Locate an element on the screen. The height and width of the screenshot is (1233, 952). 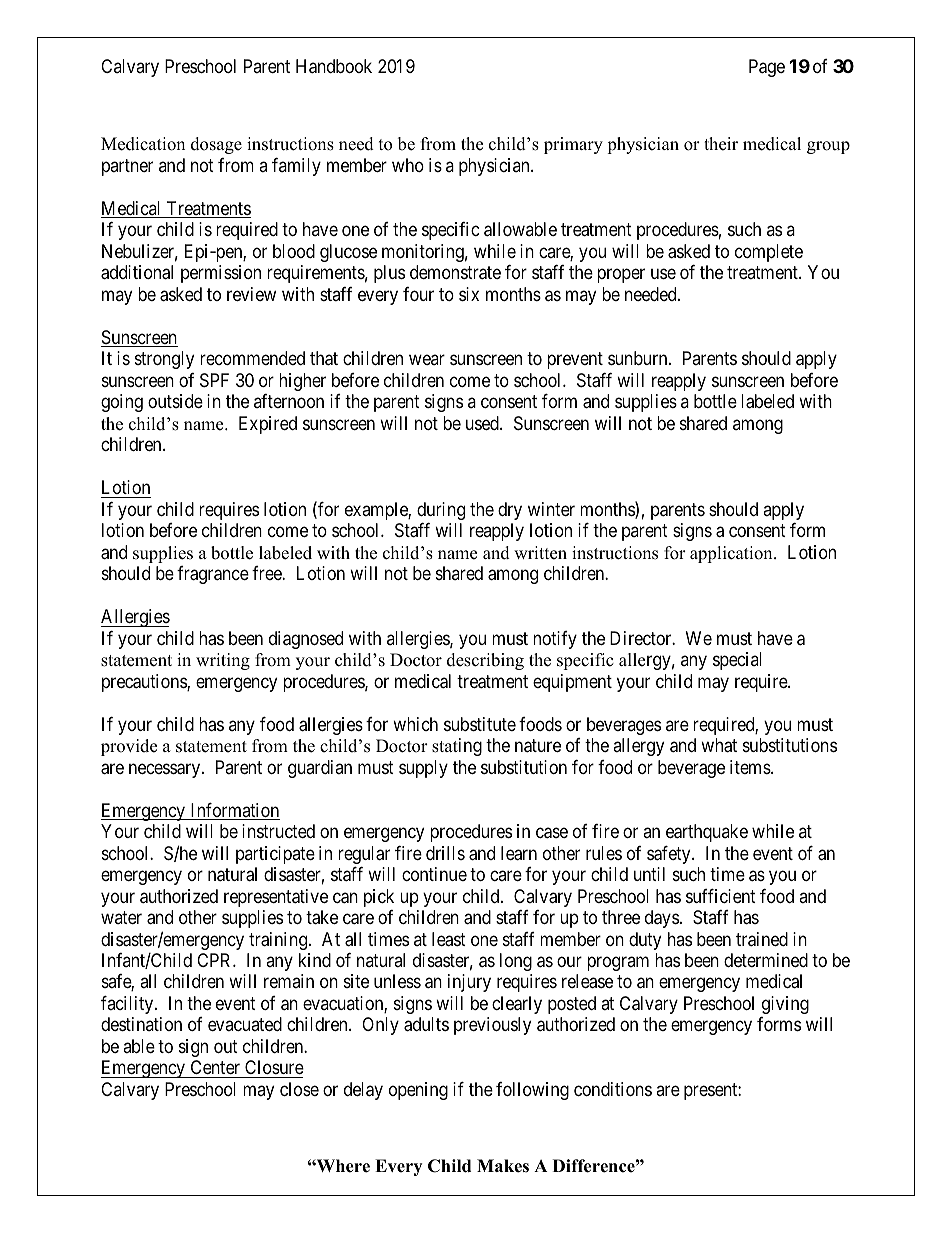
Center is located at coordinates (215, 1069).
